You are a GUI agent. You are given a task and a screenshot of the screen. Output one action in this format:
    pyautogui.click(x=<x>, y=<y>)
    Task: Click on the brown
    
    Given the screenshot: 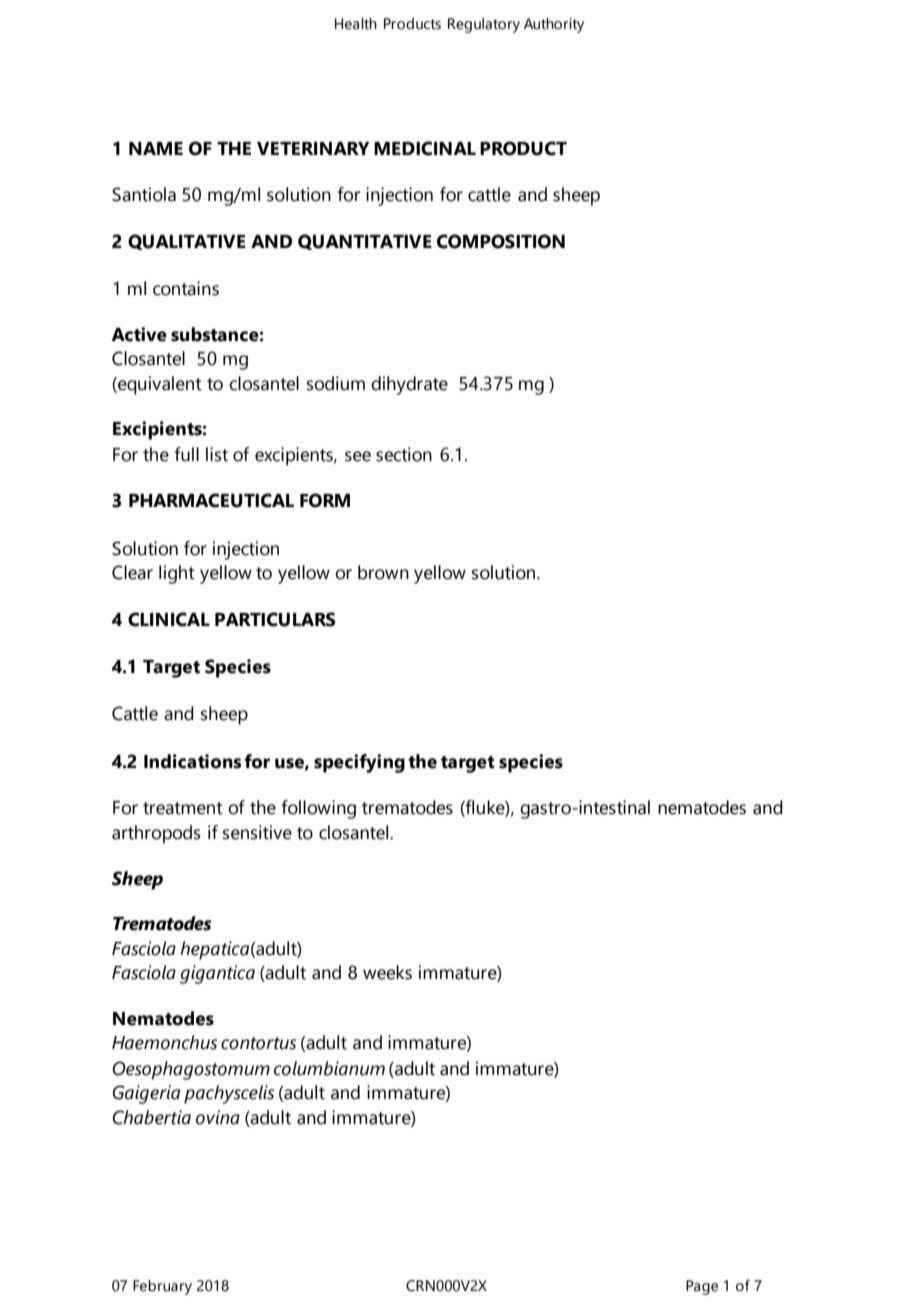 What is the action you would take?
    pyautogui.click(x=383, y=572)
